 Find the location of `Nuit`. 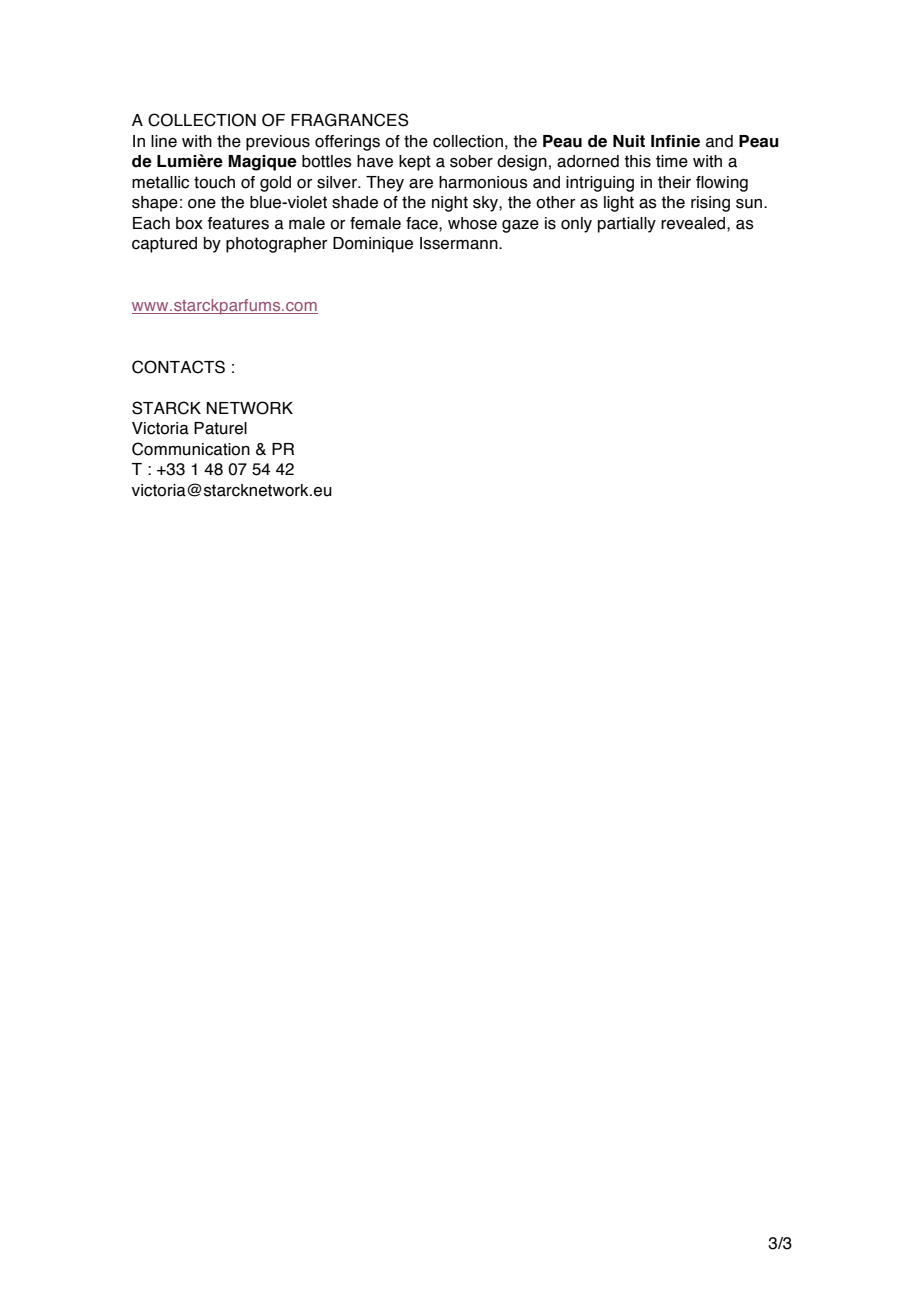

Nuit is located at coordinates (629, 141).
